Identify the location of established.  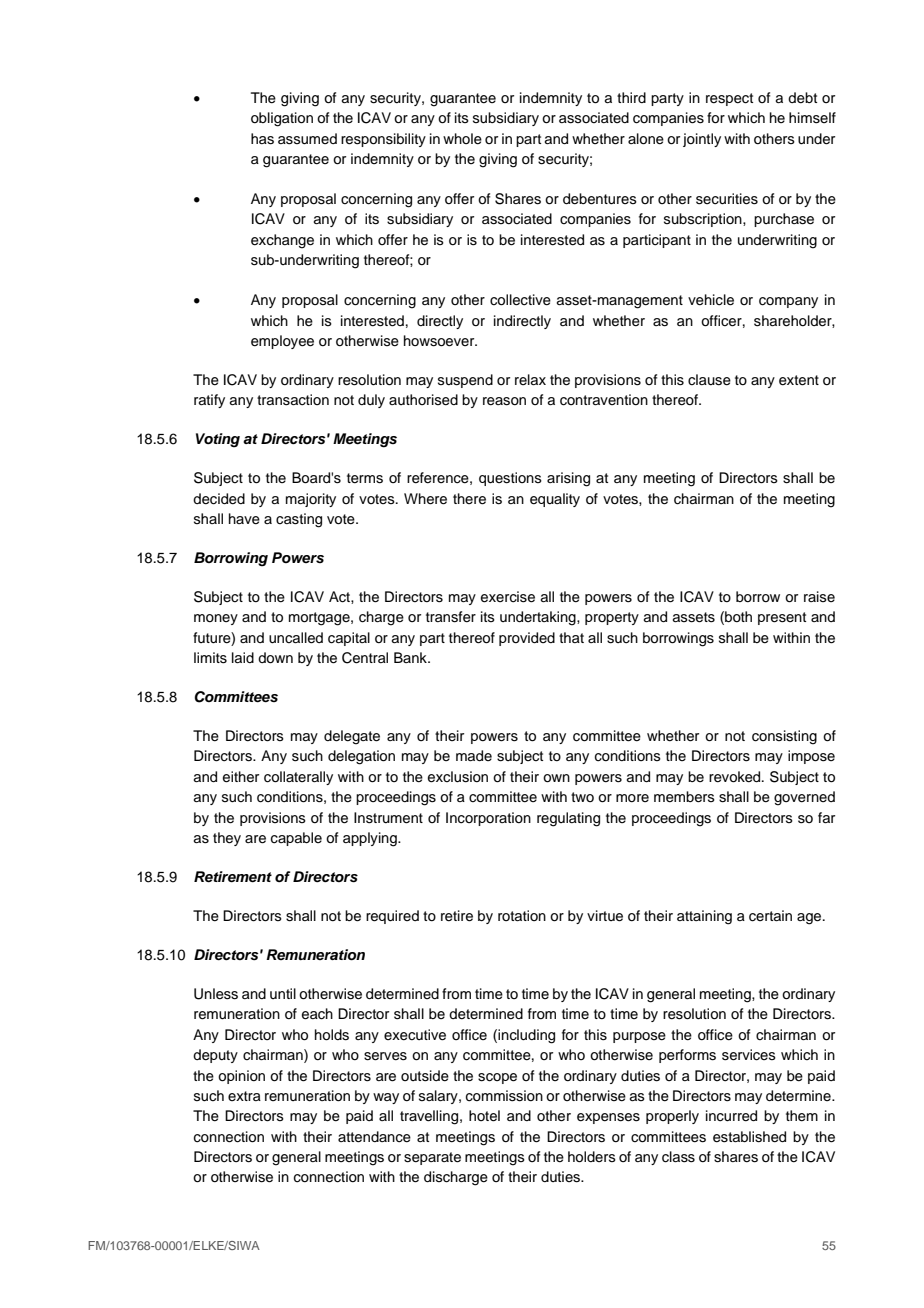
(749, 1137).
